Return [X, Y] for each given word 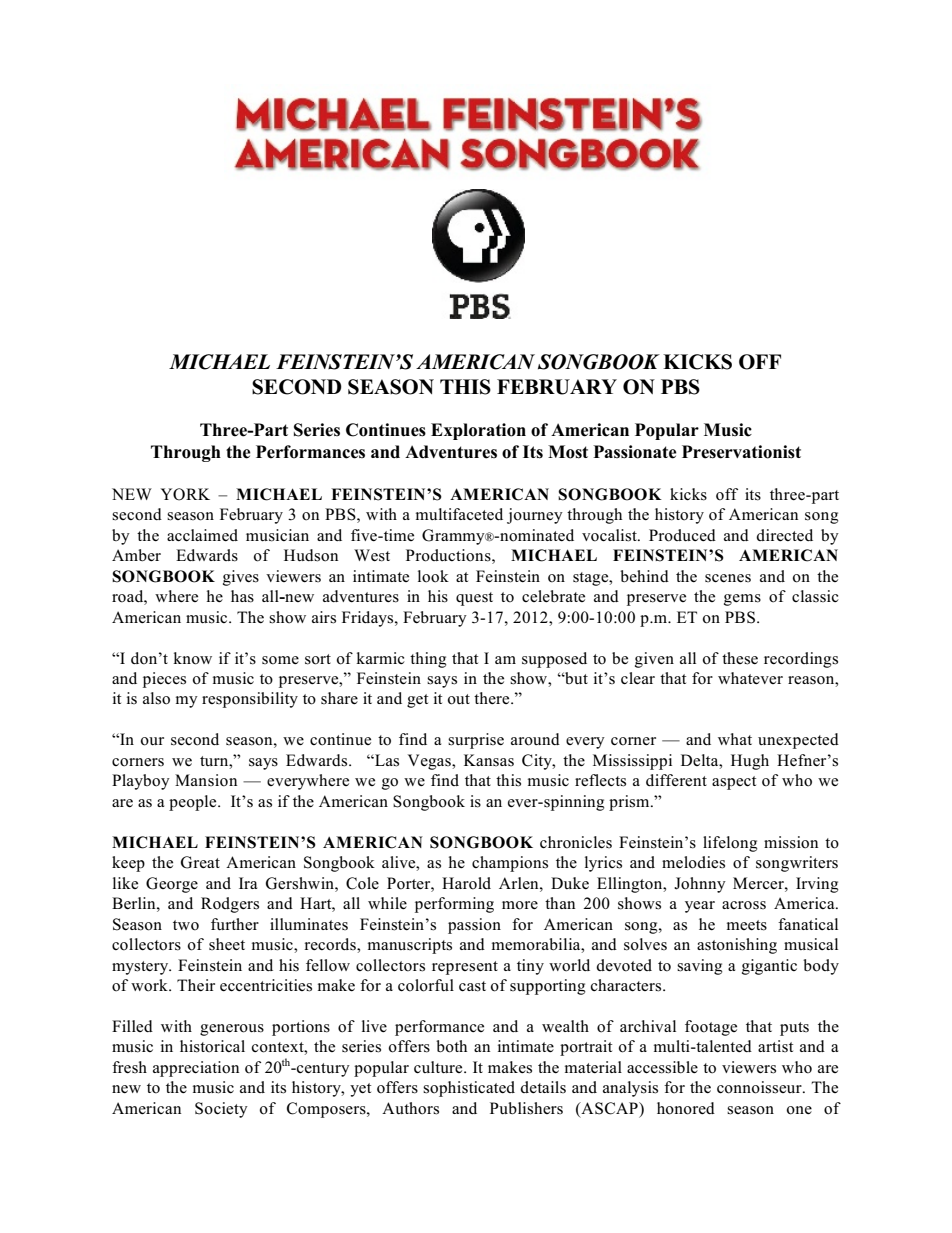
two [186, 925]
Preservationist [741, 452]
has [242, 596]
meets [747, 925]
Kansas [489, 760]
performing [454, 905]
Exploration [478, 431]
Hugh [750, 762]
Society [221, 1110]
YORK [185, 494]
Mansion [206, 780]
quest [474, 599]
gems [742, 600]
